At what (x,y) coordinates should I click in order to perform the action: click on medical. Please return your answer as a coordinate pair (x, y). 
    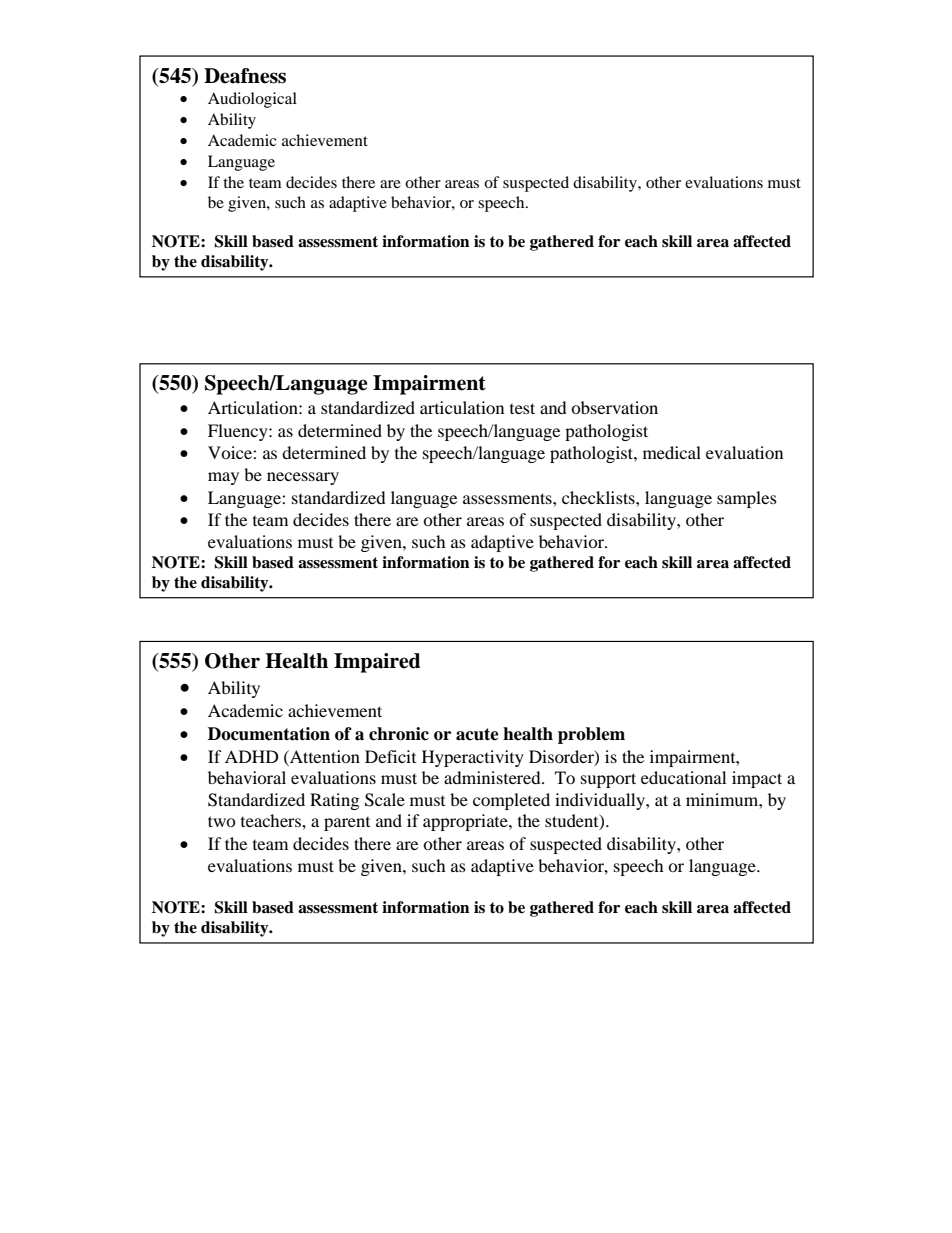
    Looking at the image, I should click on (672, 452).
